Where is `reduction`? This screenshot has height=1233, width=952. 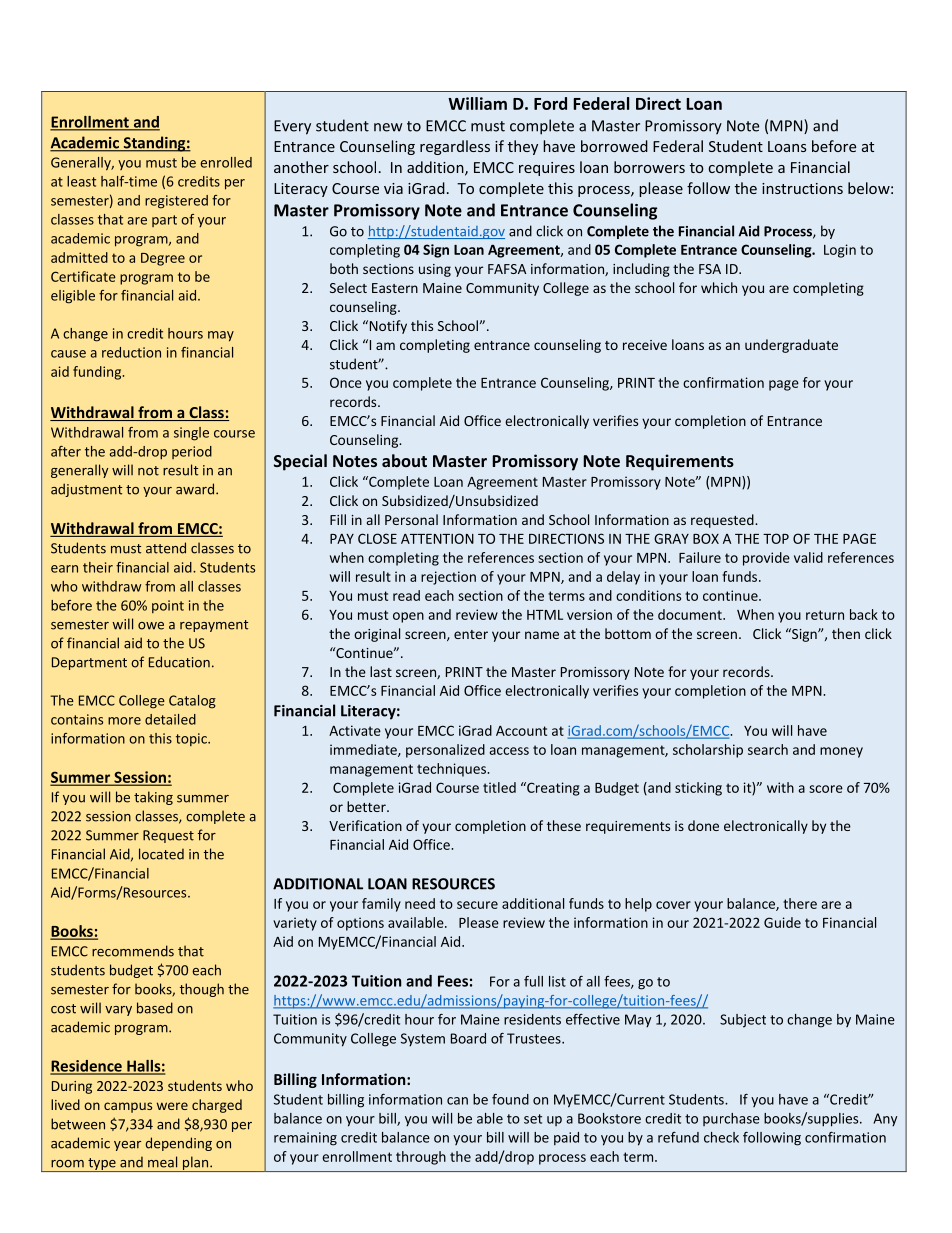
reduction is located at coordinates (131, 352).
